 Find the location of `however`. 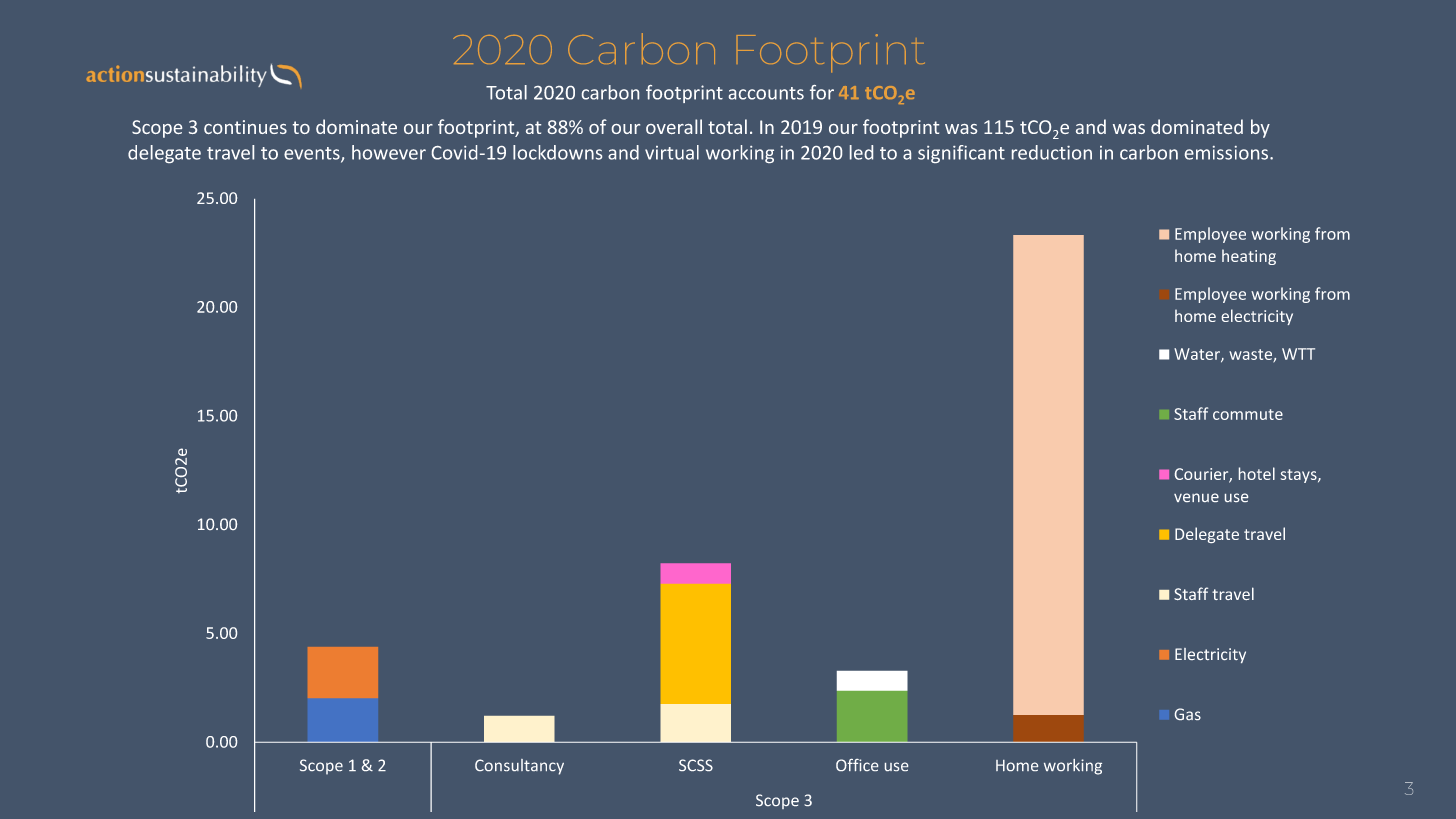

however is located at coordinates (389, 152).
